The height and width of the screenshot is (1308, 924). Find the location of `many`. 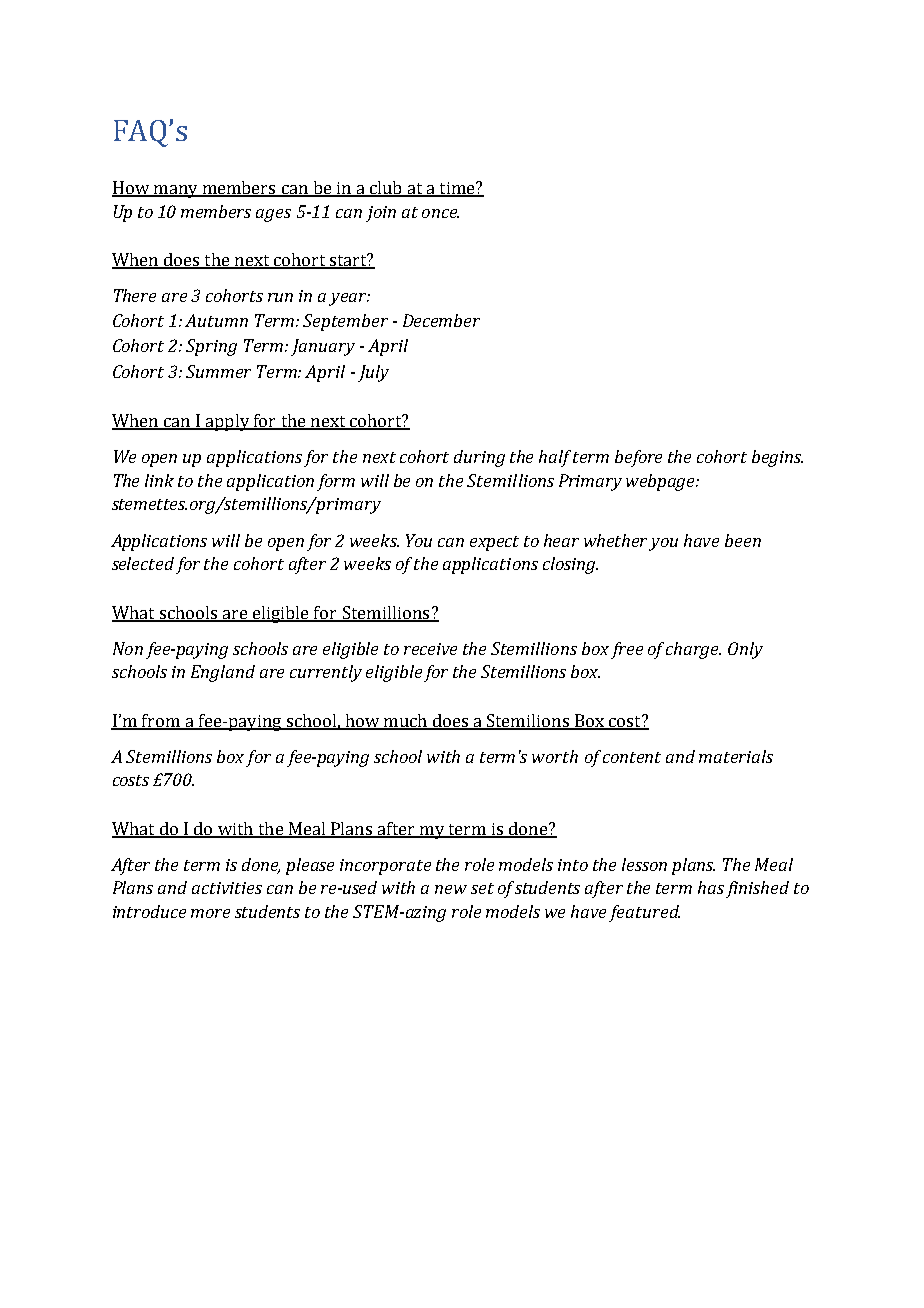

many is located at coordinates (176, 191).
